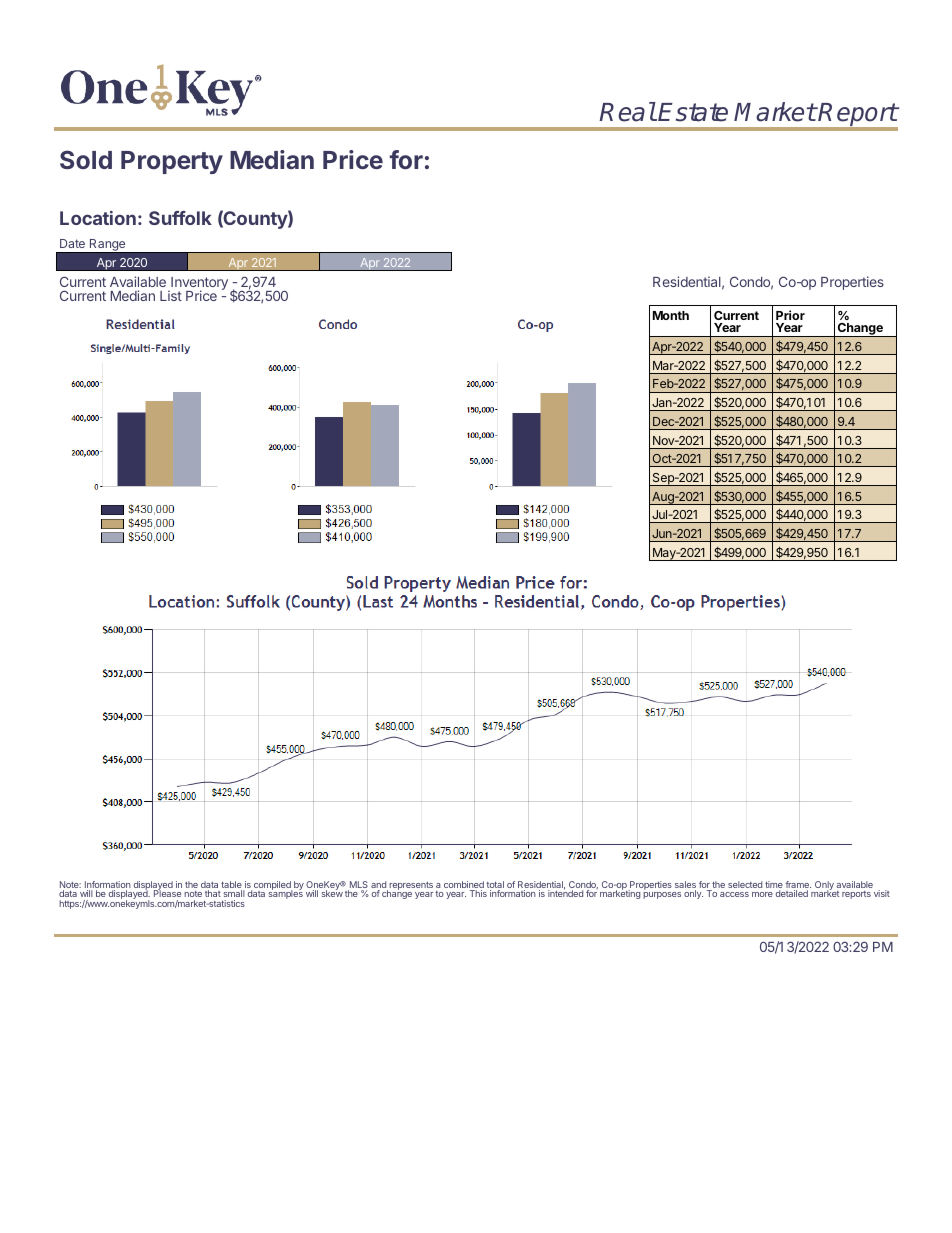 This page has height=1233, width=952. I want to click on frame, so click(798, 886).
